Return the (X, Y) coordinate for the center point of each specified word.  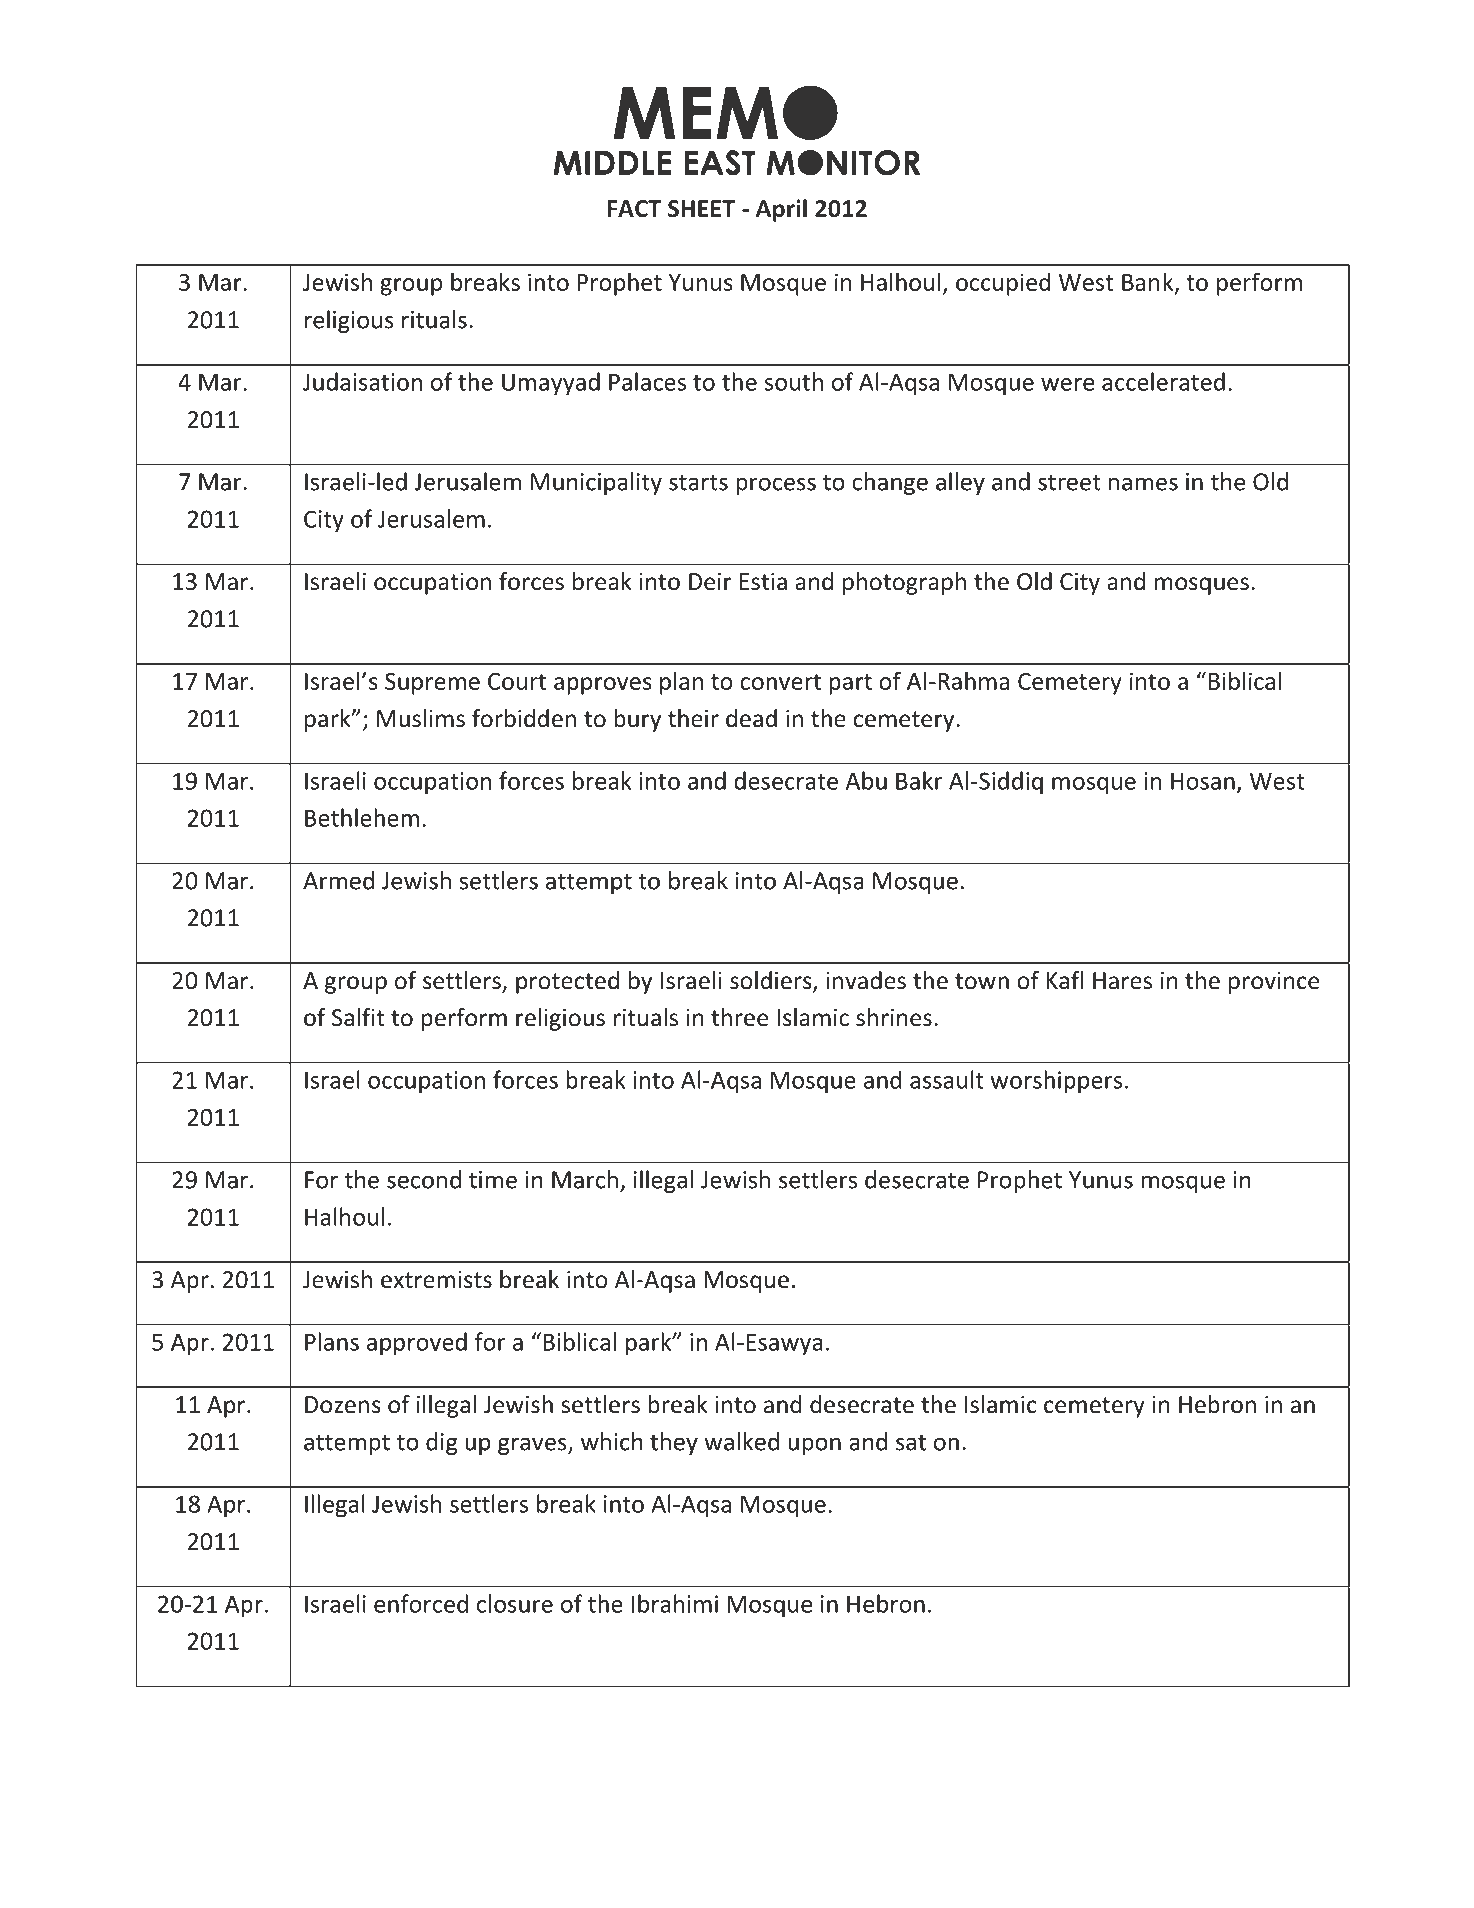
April (781, 210)
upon (814, 1446)
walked (741, 1441)
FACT (634, 209)
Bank (1149, 283)
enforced (421, 1603)
